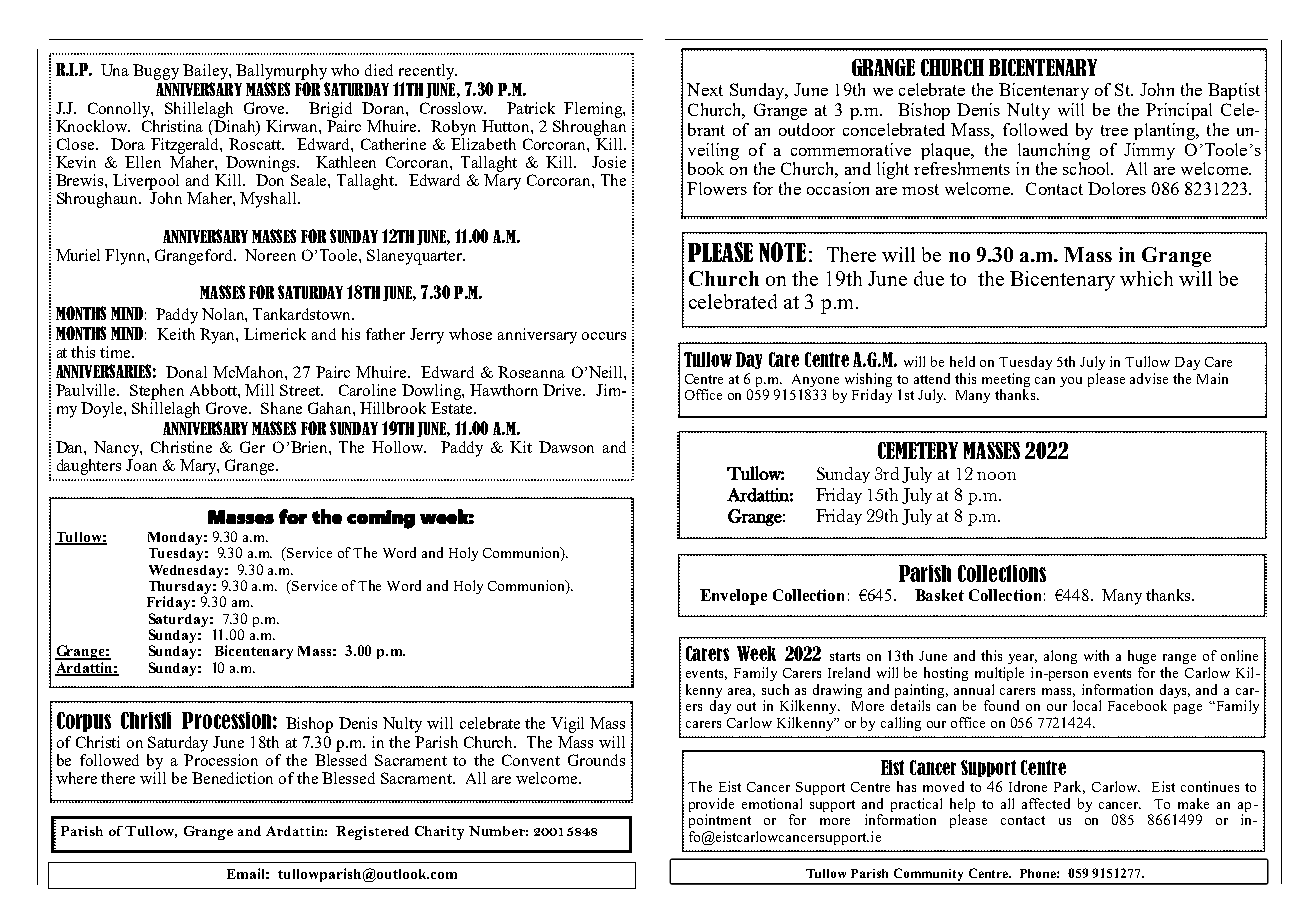  What do you see at coordinates (1179, 111) in the screenshot?
I see `Principal` at bounding box center [1179, 111].
